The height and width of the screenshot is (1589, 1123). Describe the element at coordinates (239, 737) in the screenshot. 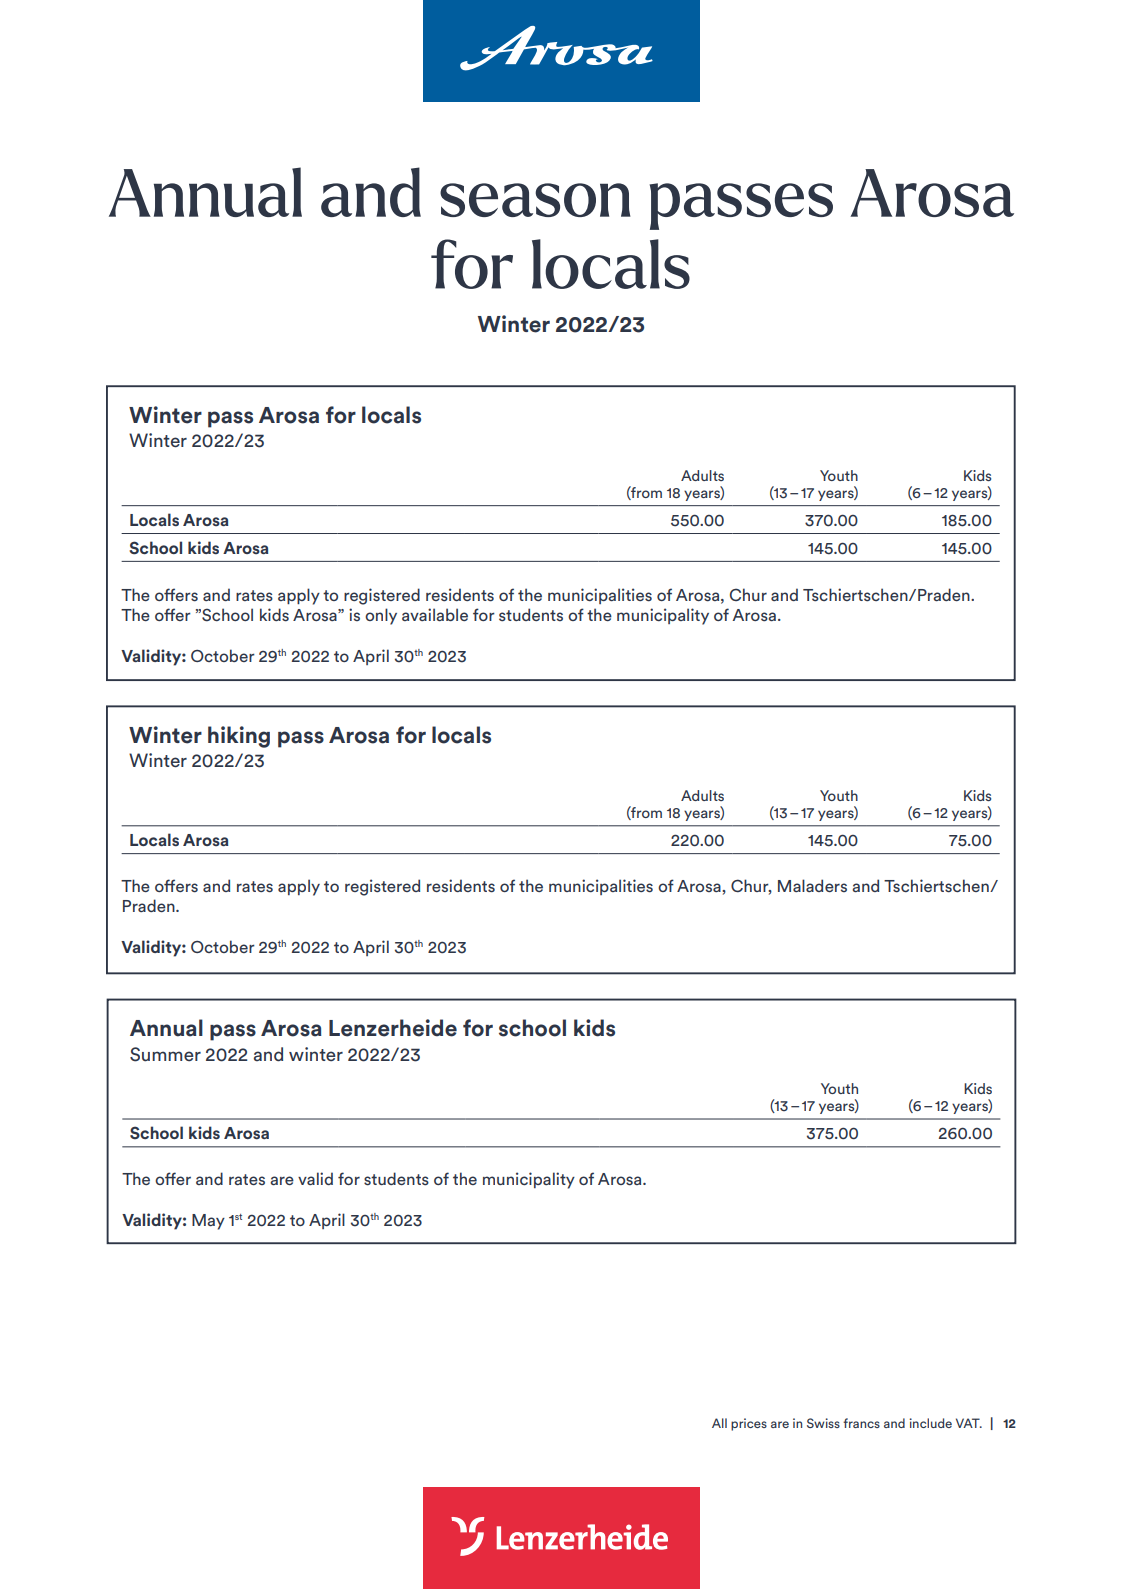

I see `hiking` at that location.
